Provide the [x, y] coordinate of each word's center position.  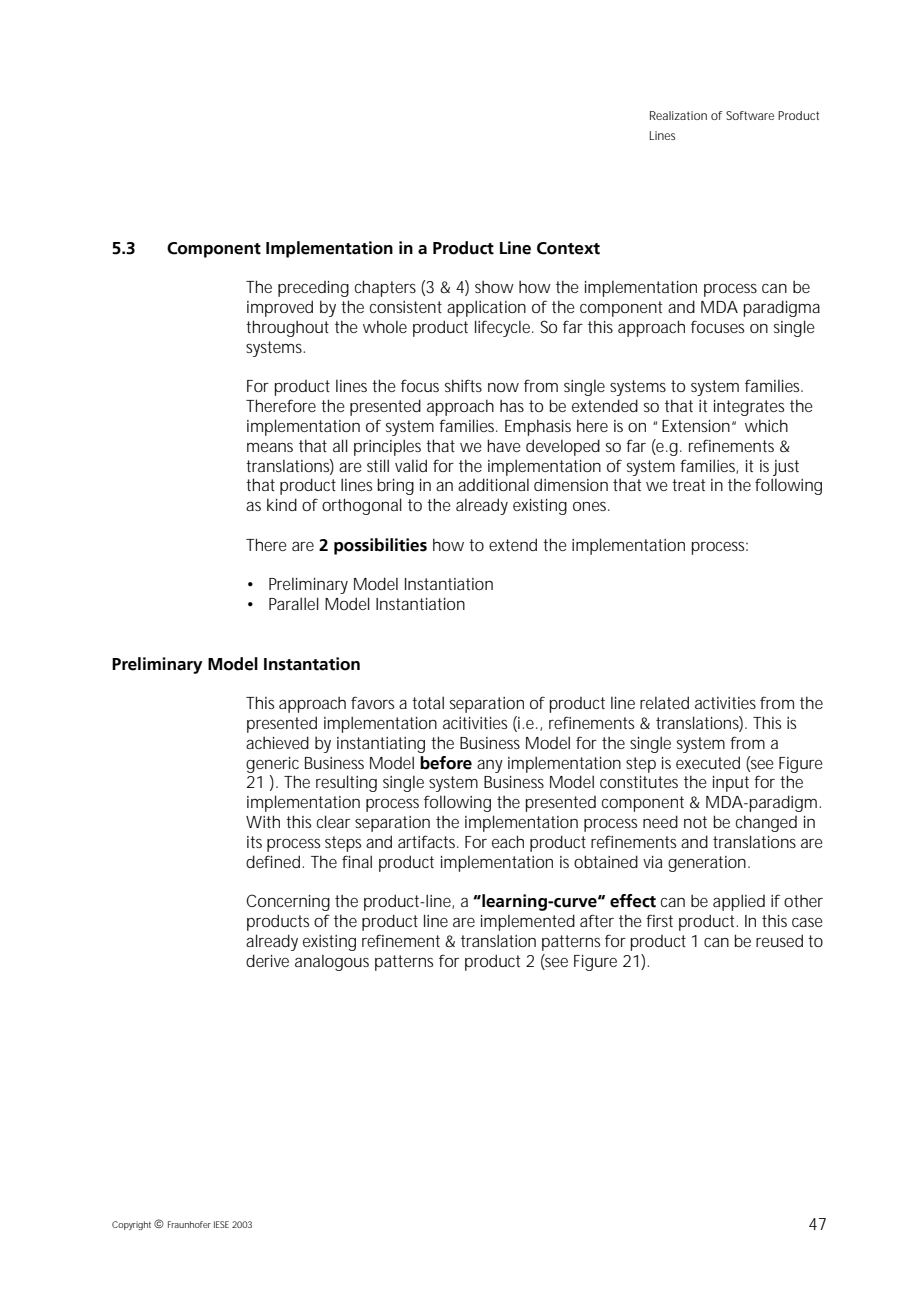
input [731, 784]
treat [688, 485]
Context [568, 248]
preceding [313, 289]
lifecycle [504, 328]
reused [779, 940]
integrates [749, 408]
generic [272, 765]
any [490, 766]
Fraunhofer [189, 1224]
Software [750, 115]
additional [493, 484]
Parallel [294, 603]
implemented [528, 922]
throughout [287, 328]
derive [267, 960]
